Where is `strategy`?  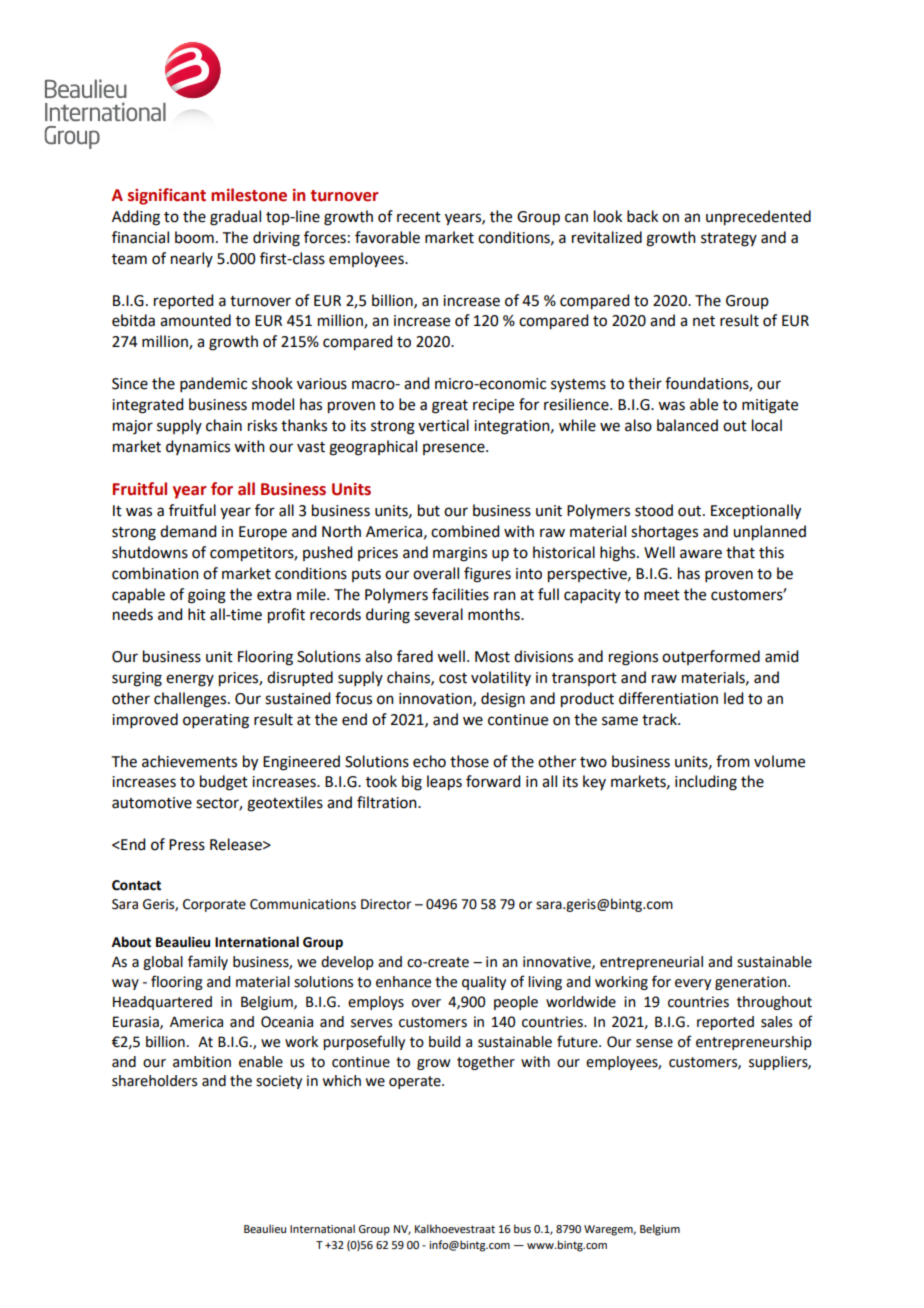
strategy is located at coordinates (729, 240).
